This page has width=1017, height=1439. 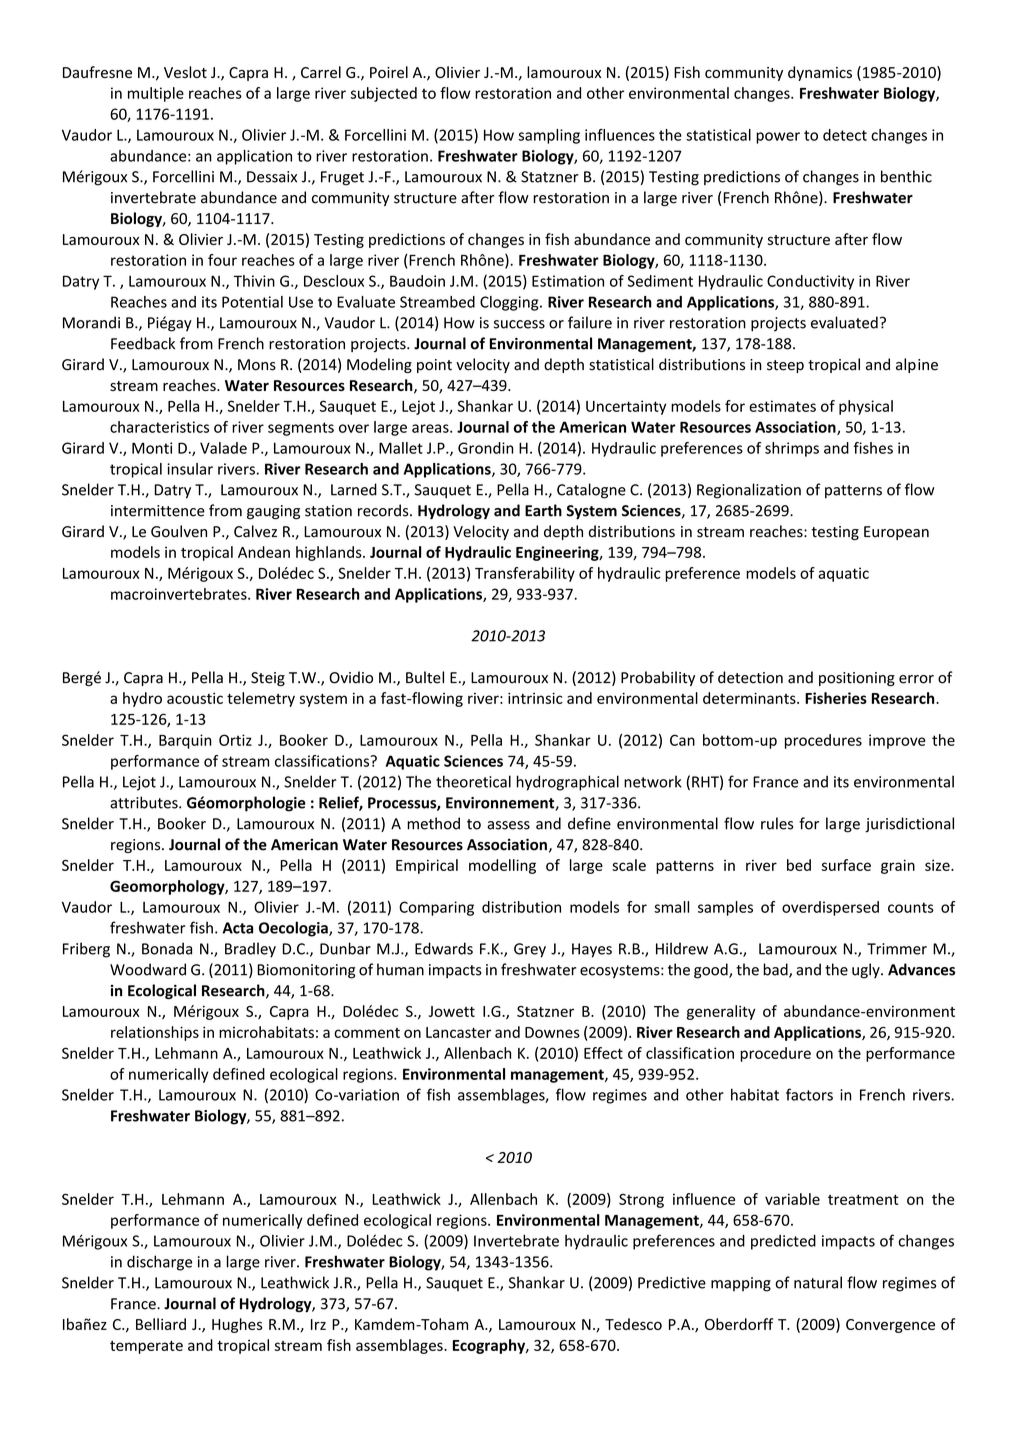 I want to click on Tedesco, so click(x=633, y=1324).
